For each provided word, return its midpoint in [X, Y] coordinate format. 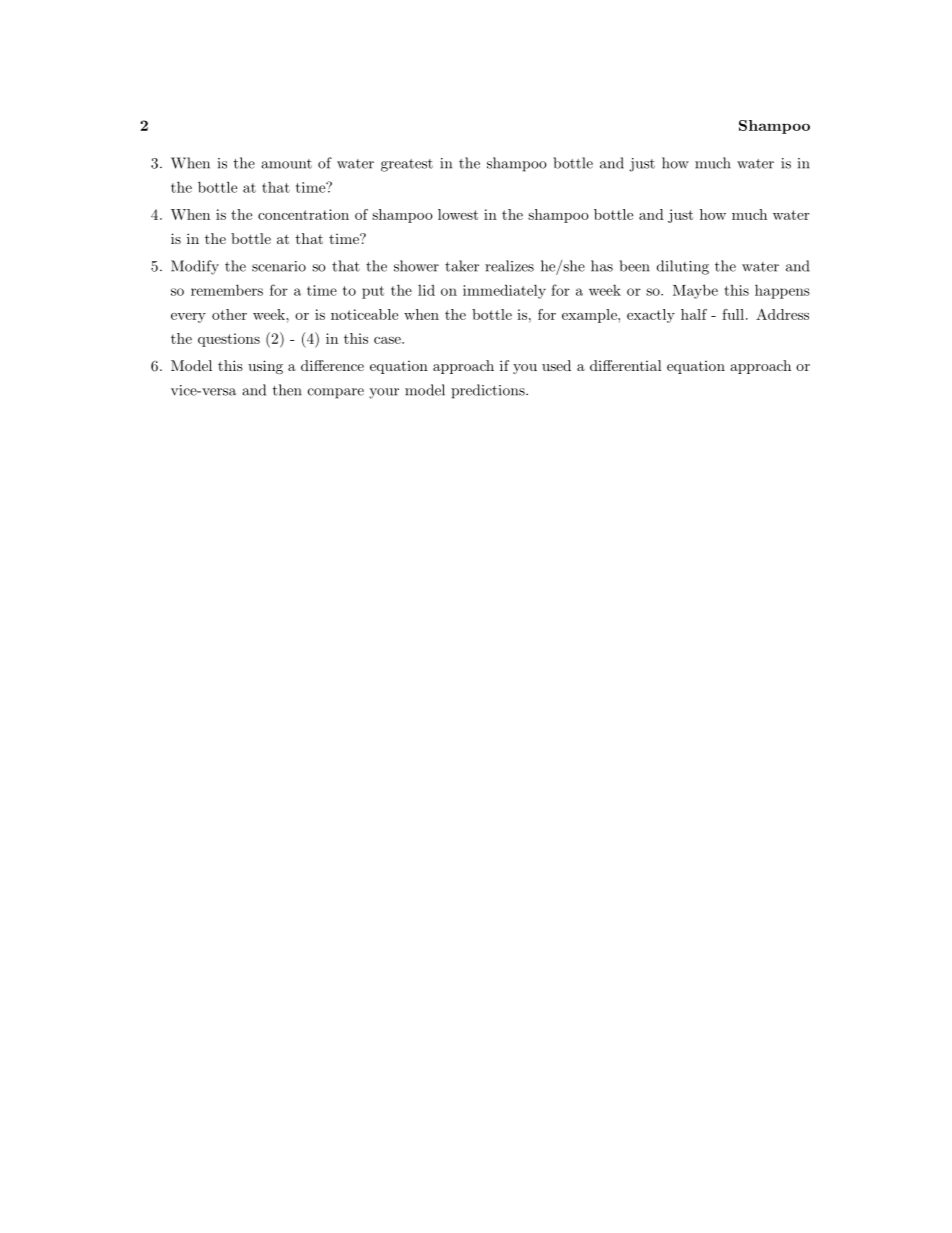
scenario [279, 266]
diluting [683, 267]
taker [462, 266]
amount [286, 164]
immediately [504, 291]
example [590, 316]
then [287, 390]
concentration [303, 214]
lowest [458, 214]
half [694, 314]
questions [229, 340]
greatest [407, 165]
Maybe [695, 291]
